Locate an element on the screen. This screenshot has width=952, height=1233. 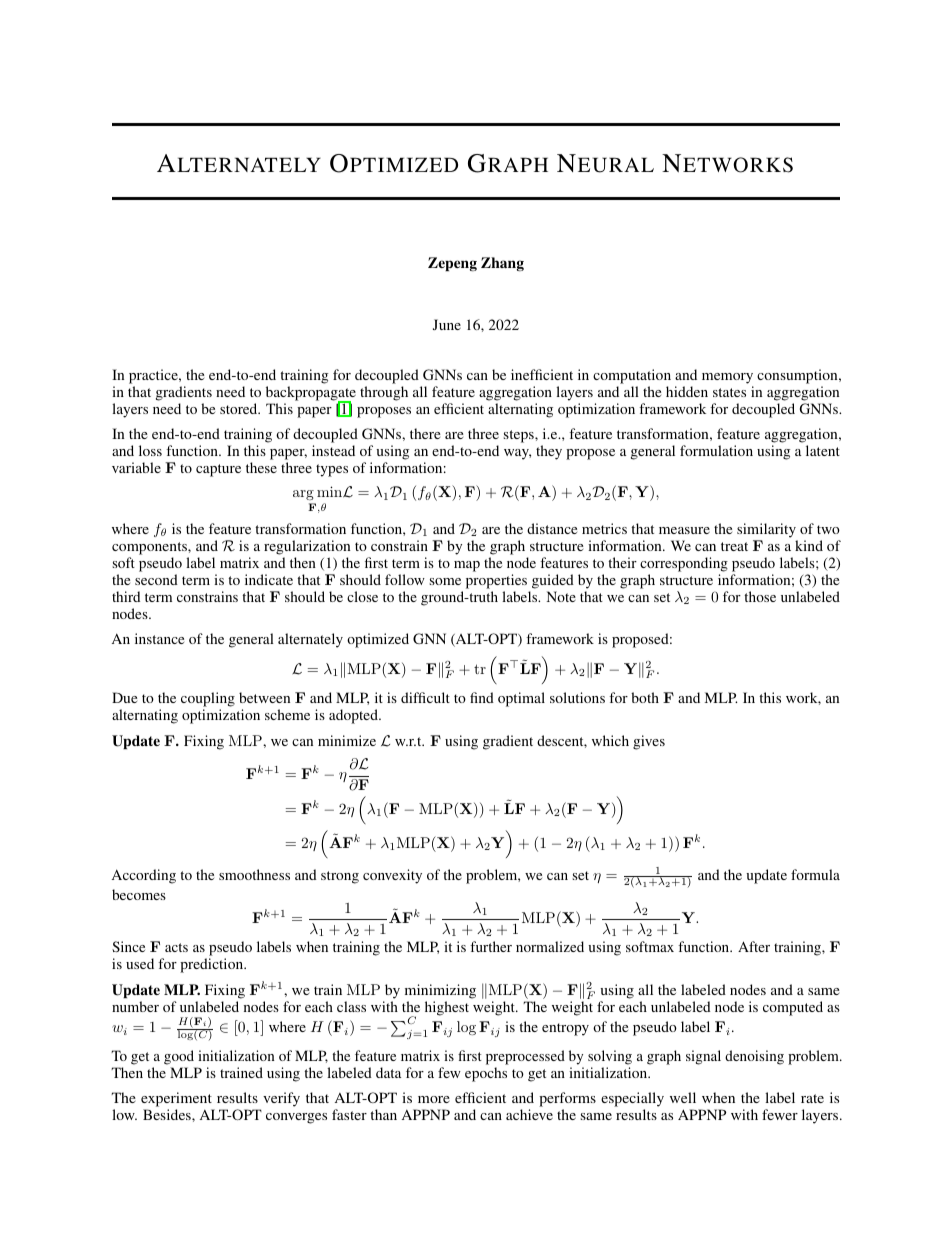
Zhang is located at coordinates (502, 264).
